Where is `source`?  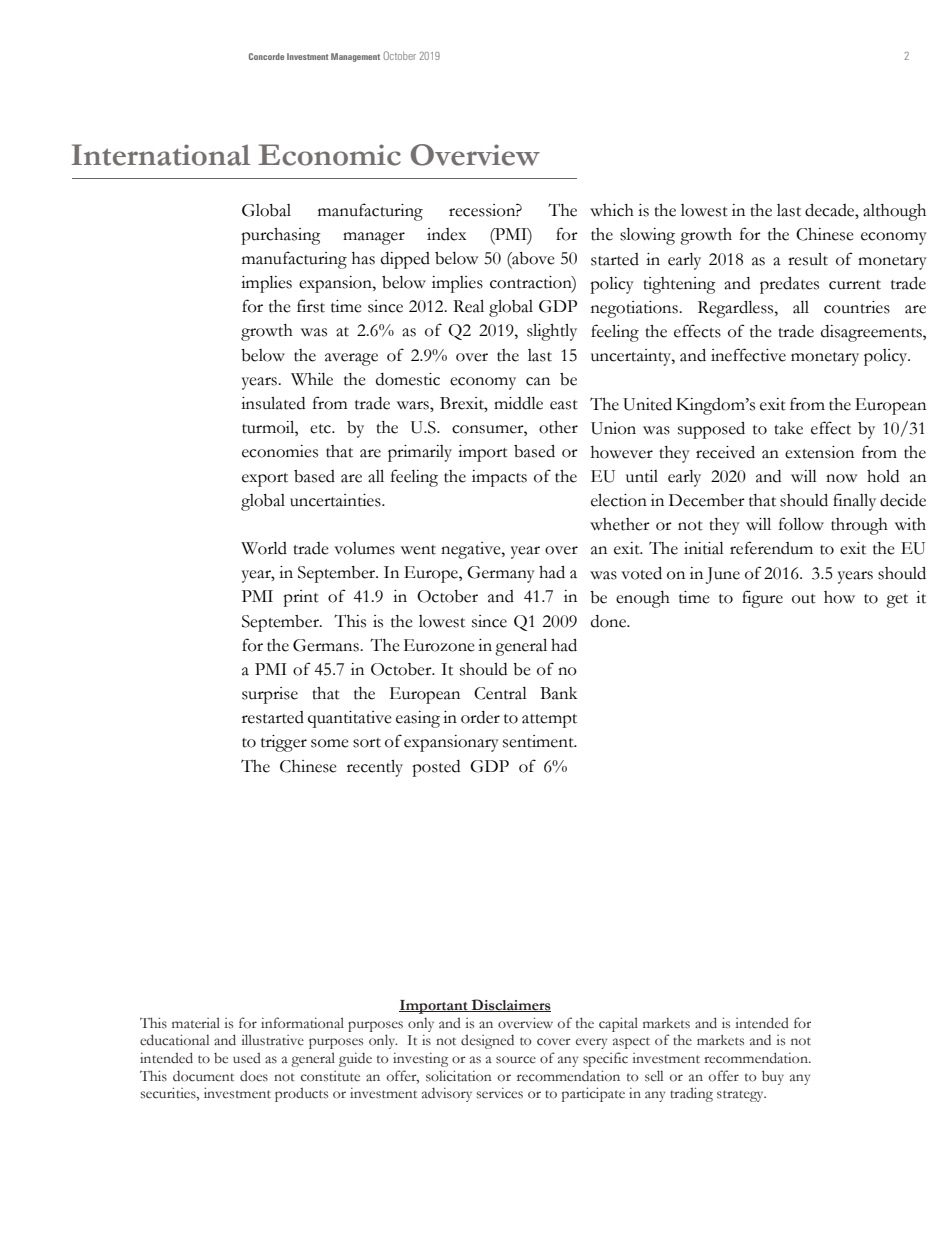
source is located at coordinates (516, 1060).
